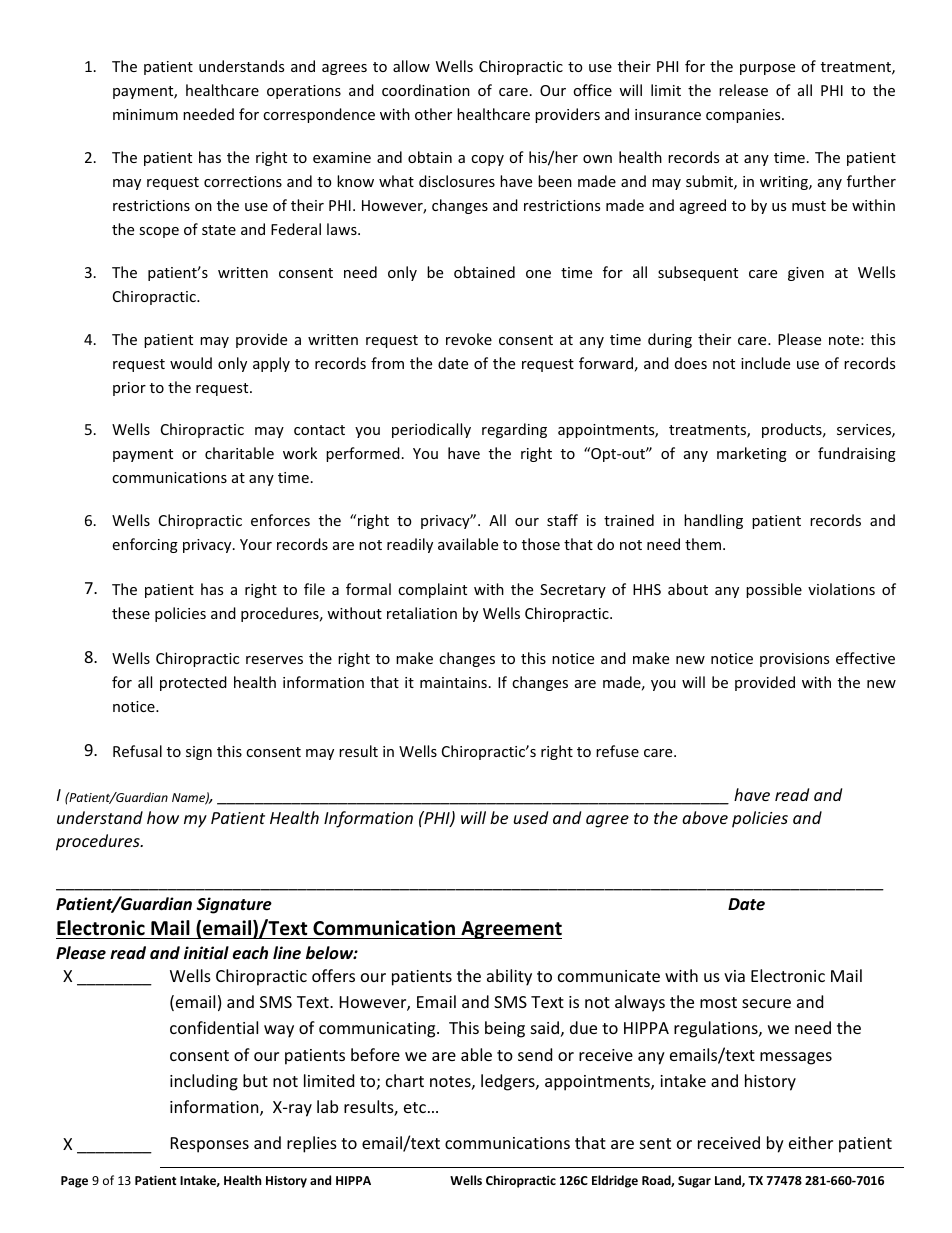  I want to click on other, so click(433, 114).
